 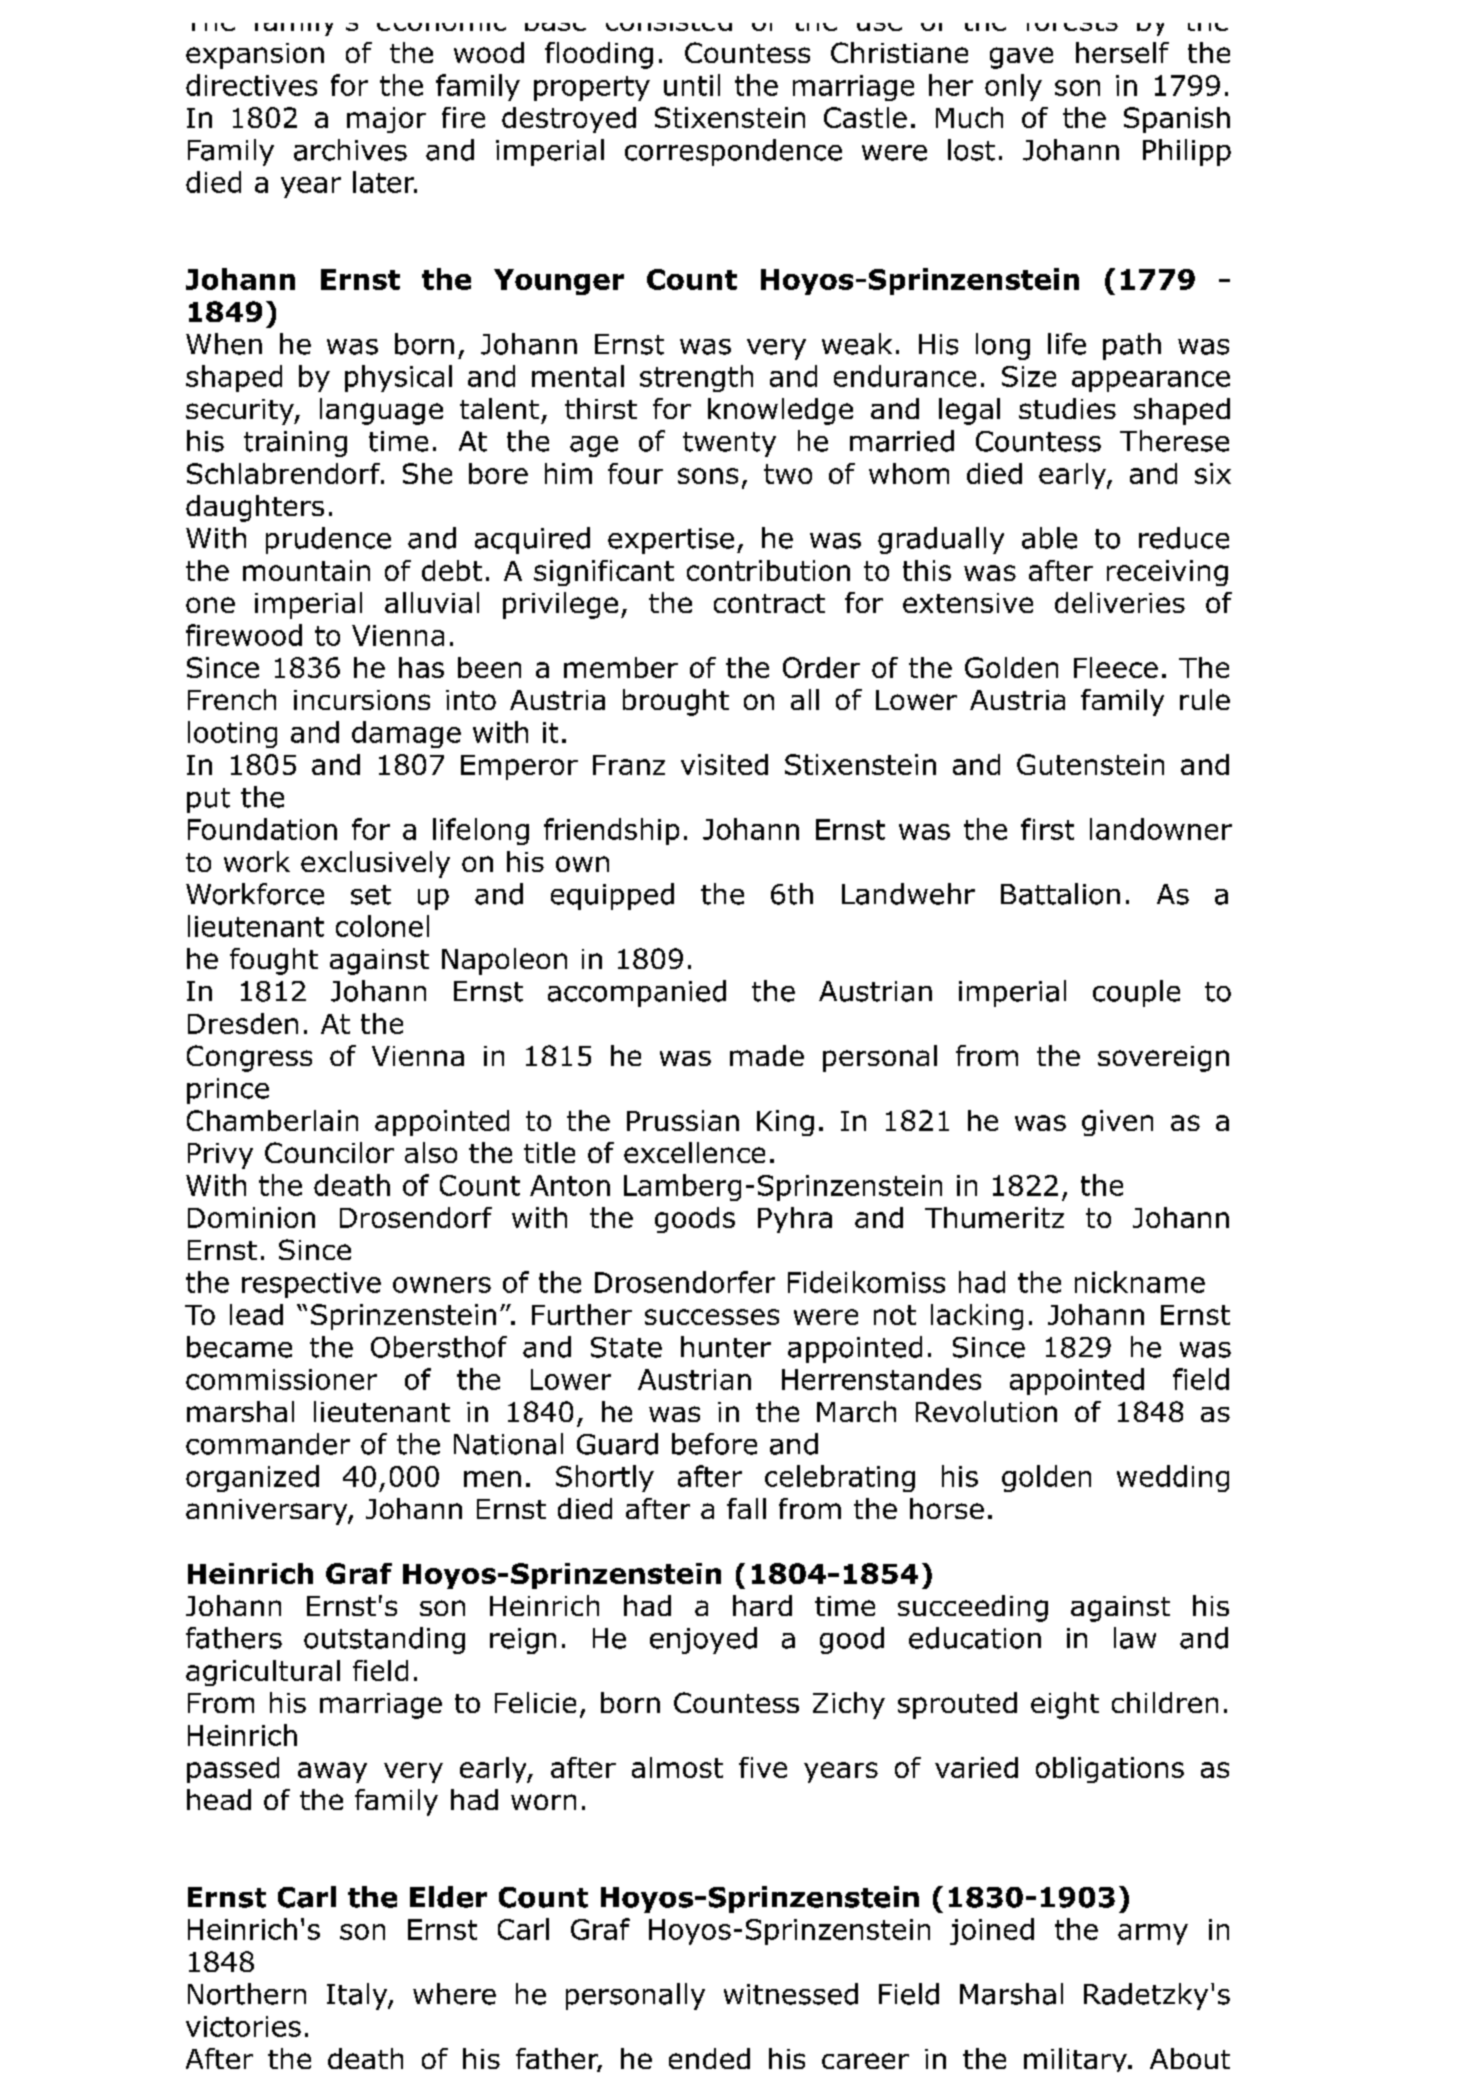 What do you see at coordinates (726, 1347) in the screenshot?
I see `hunter` at bounding box center [726, 1347].
